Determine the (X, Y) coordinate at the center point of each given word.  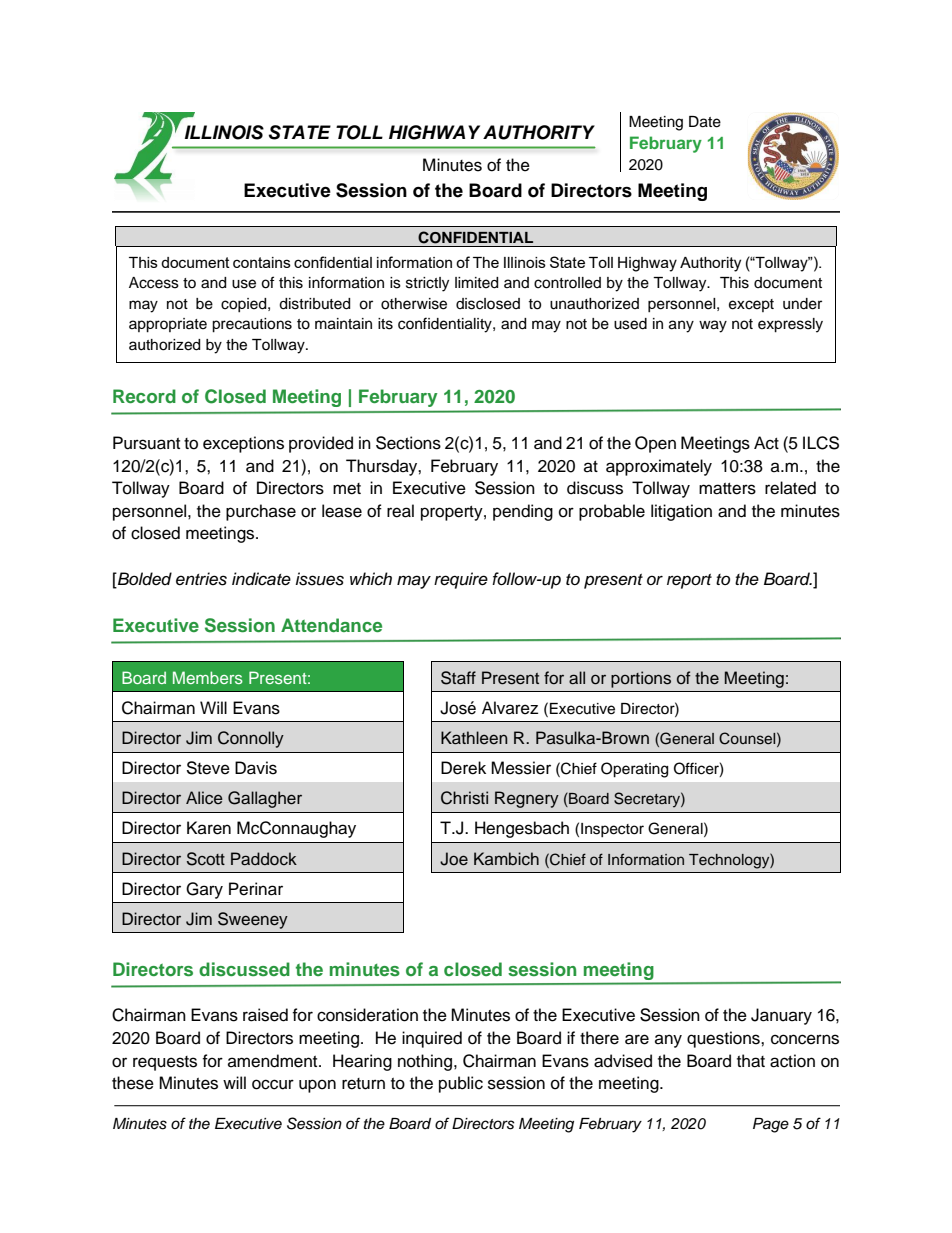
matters (727, 489)
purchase (261, 512)
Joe (454, 859)
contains (262, 262)
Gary (204, 890)
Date (705, 122)
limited (476, 283)
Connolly (251, 739)
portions (641, 679)
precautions (252, 325)
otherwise (414, 304)
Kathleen (474, 738)
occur (273, 1084)
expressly (790, 325)
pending (523, 512)
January (781, 1016)
